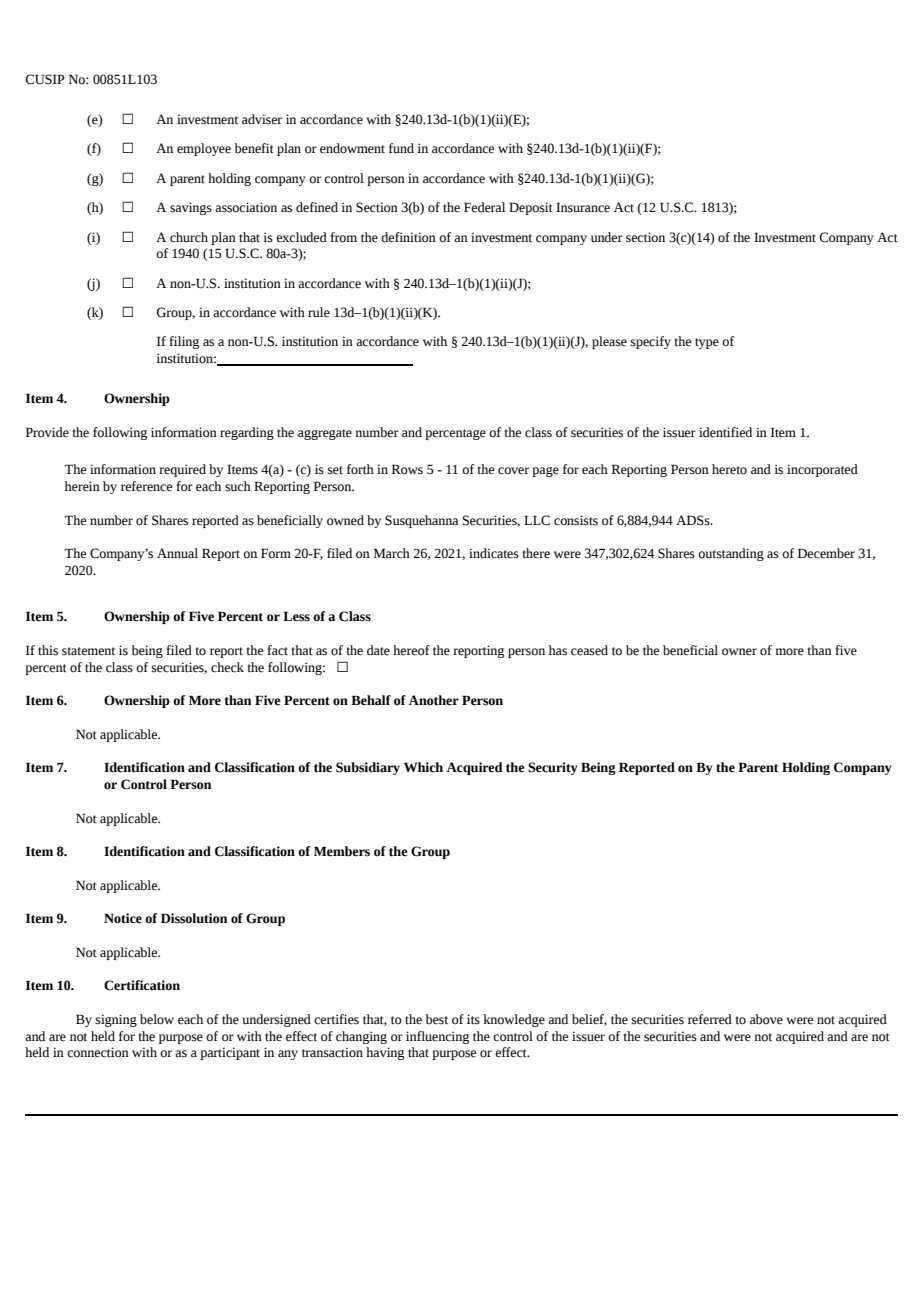 This document has height=1308, width=924. I want to click on fund, so click(401, 148).
